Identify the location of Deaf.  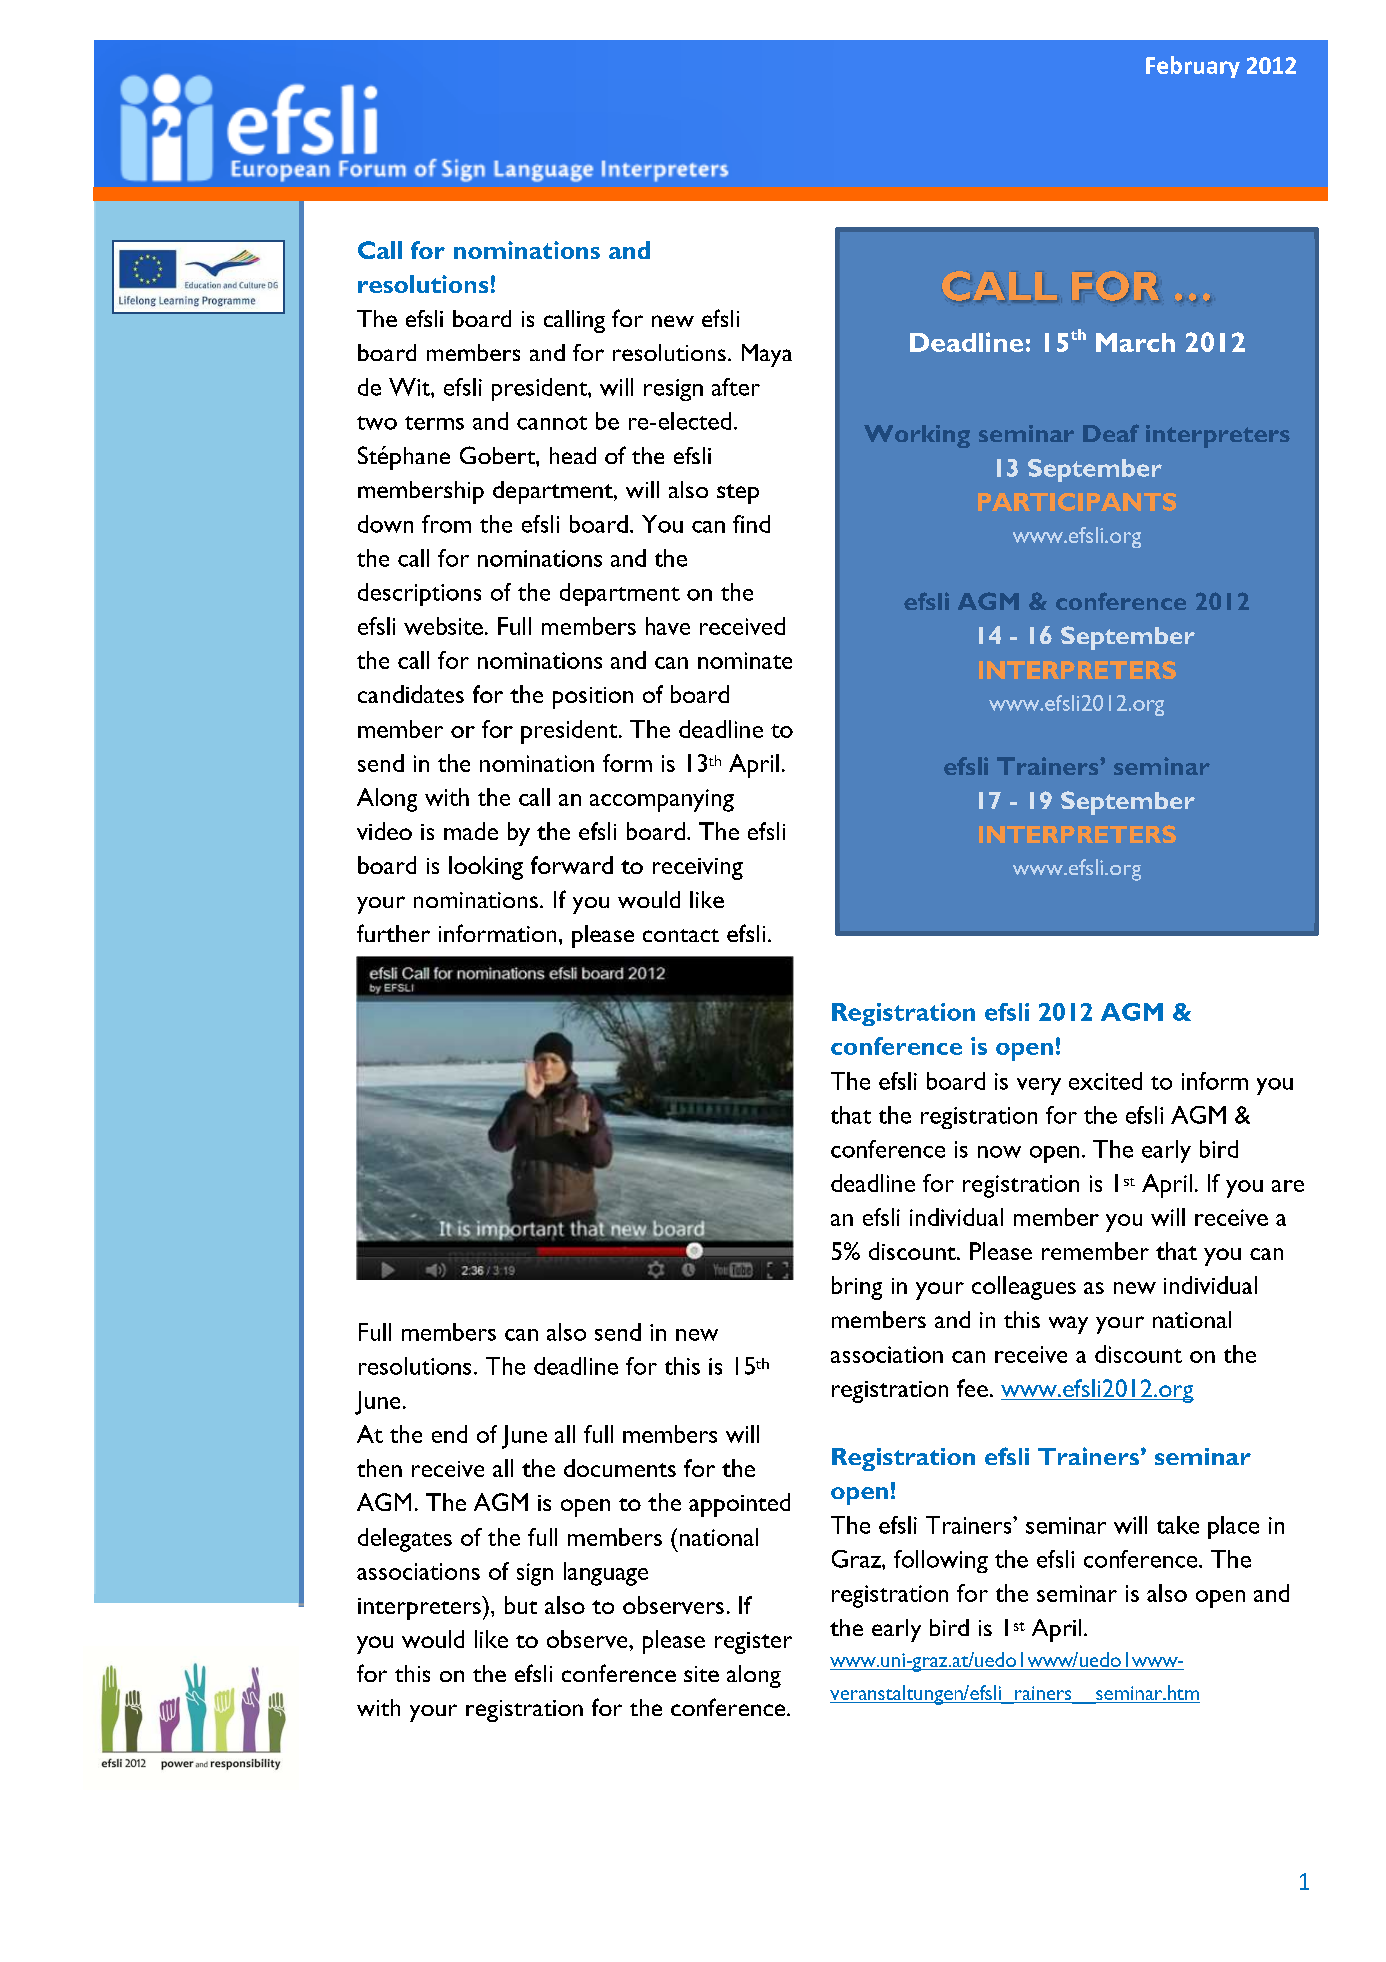
(1111, 433).
